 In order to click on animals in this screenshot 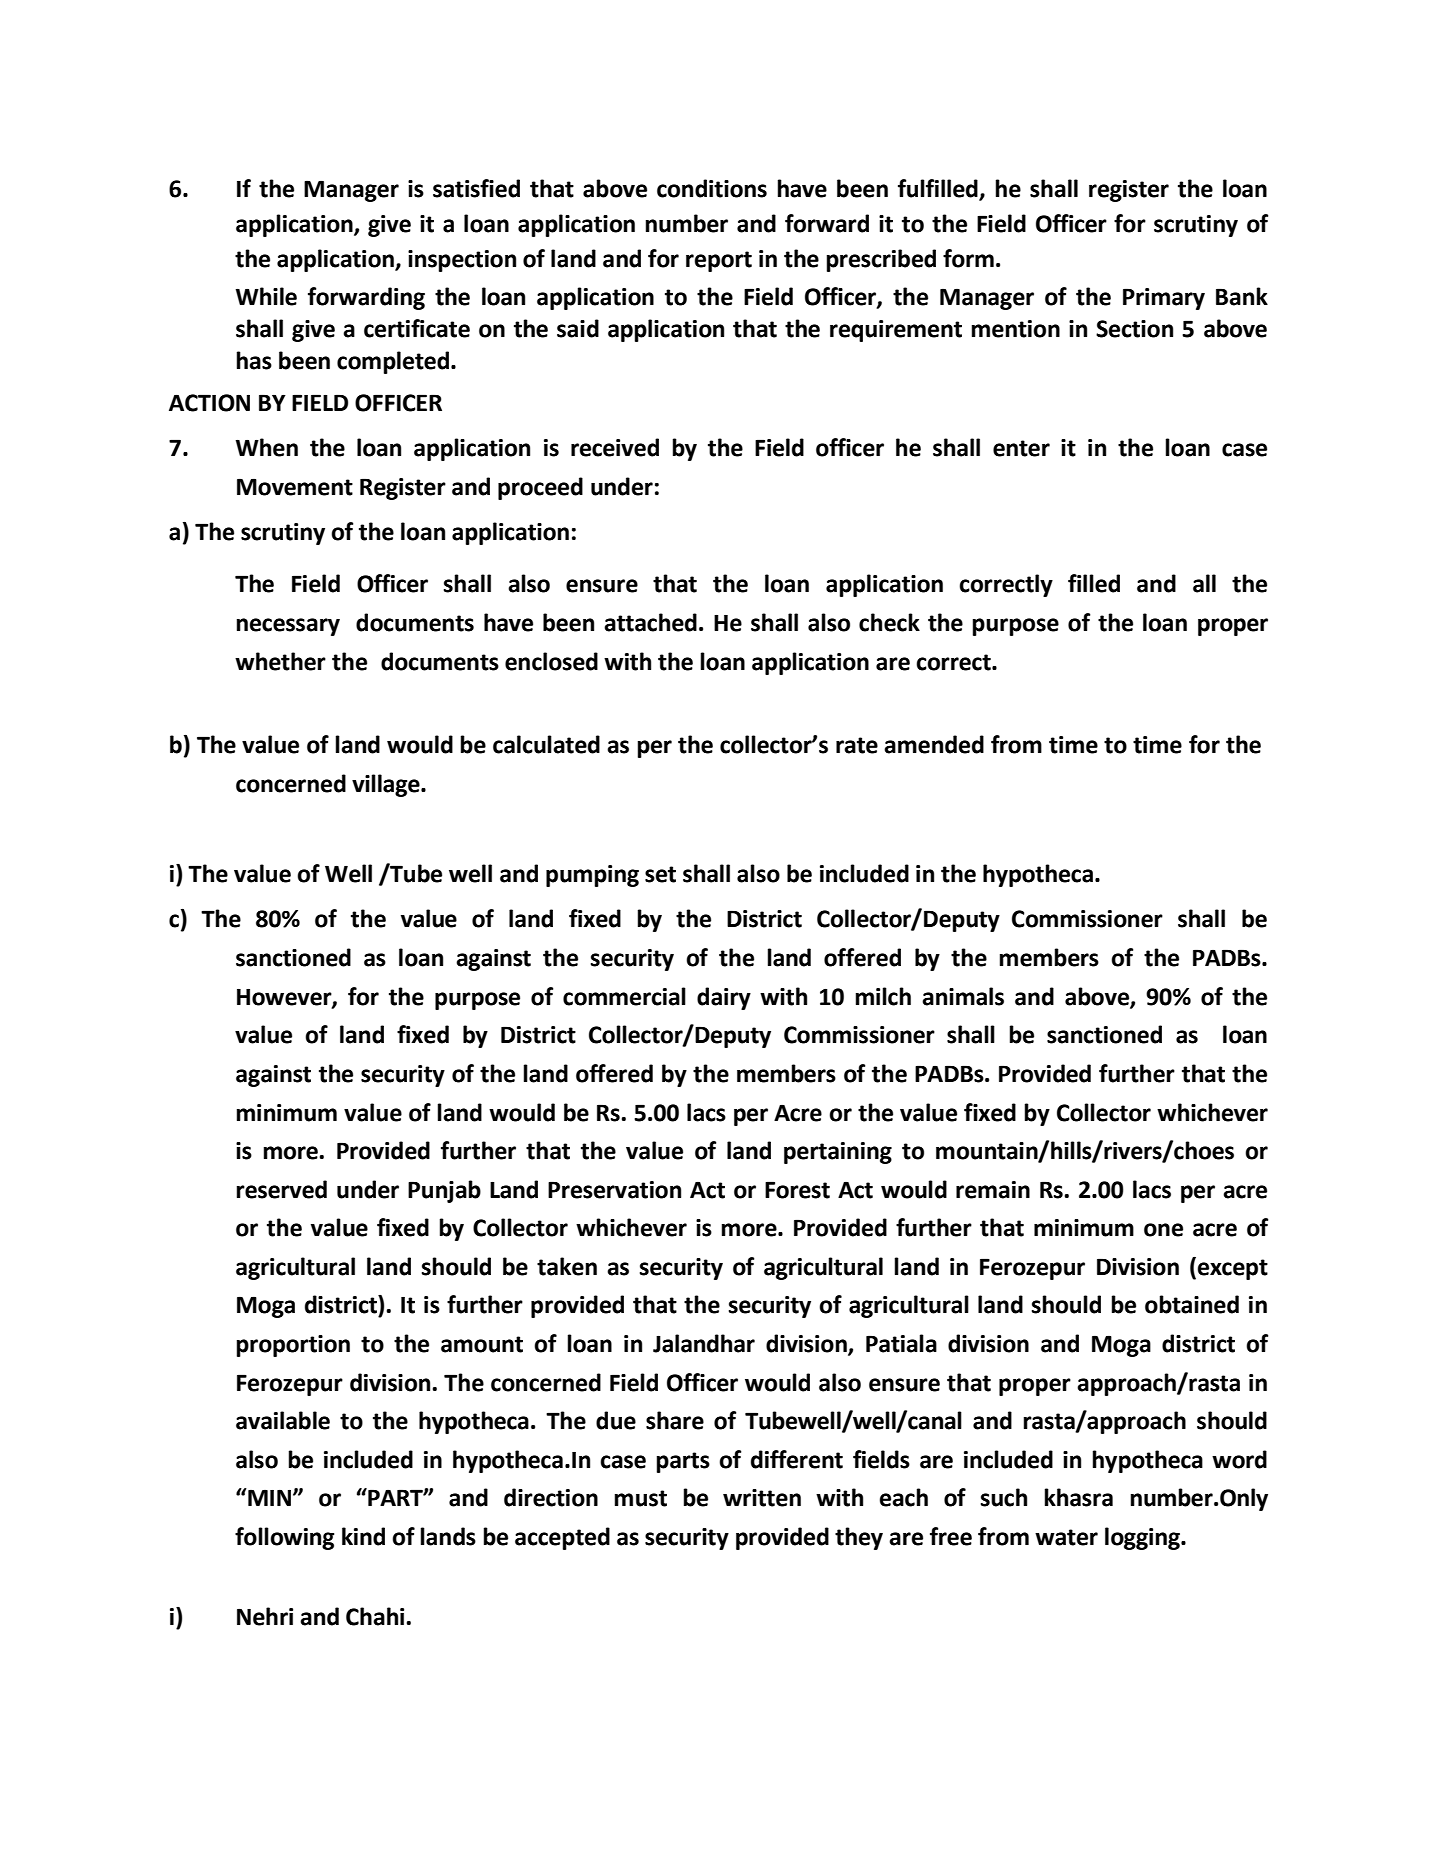, I will do `click(963, 996)`.
